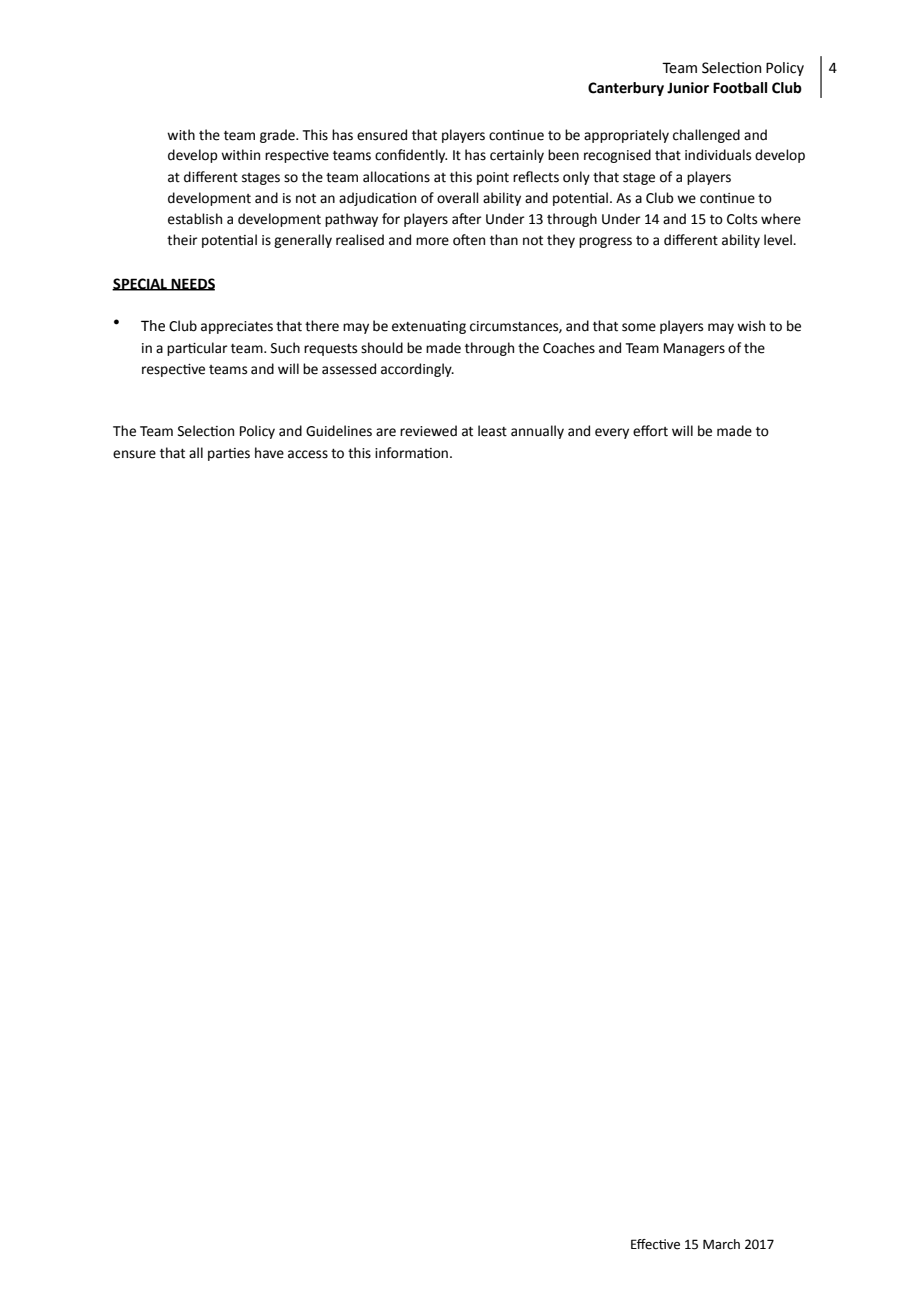 This image has width=924, height=1308. I want to click on Managers, so click(694, 349).
